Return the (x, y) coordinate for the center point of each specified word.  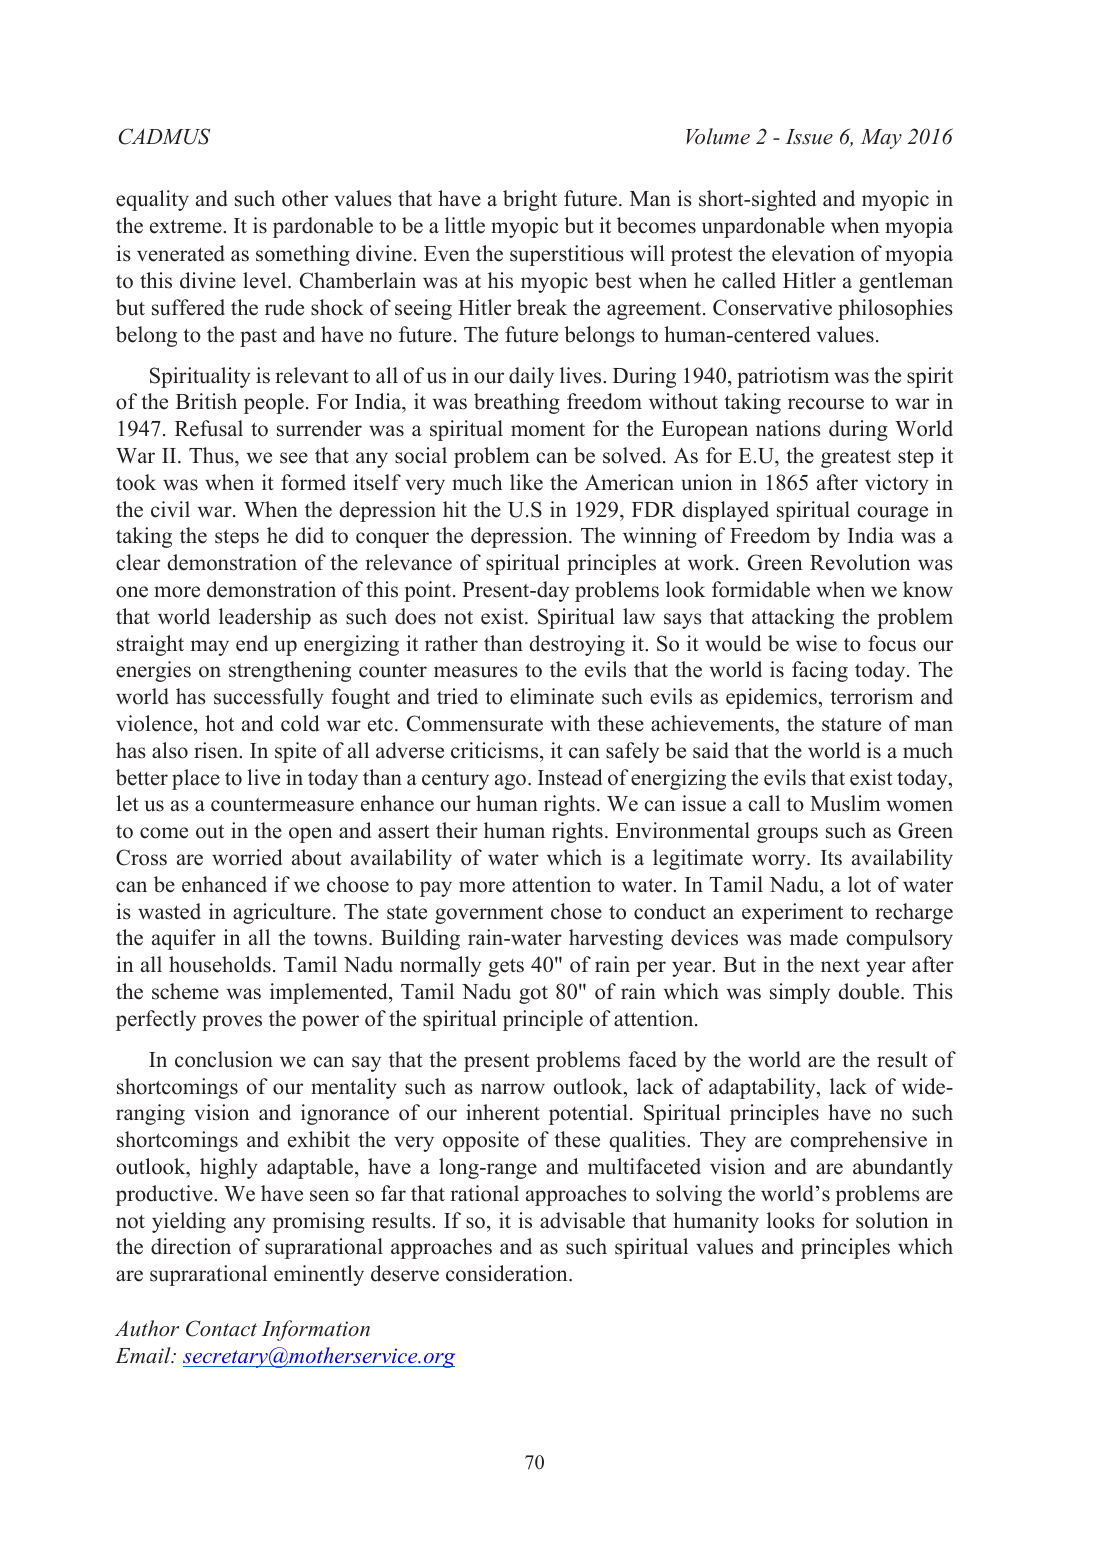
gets (506, 968)
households (220, 964)
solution (892, 1220)
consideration (508, 1273)
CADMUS (164, 136)
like (526, 482)
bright (530, 200)
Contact (221, 1328)
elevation (813, 253)
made (814, 937)
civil (170, 509)
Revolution (860, 562)
